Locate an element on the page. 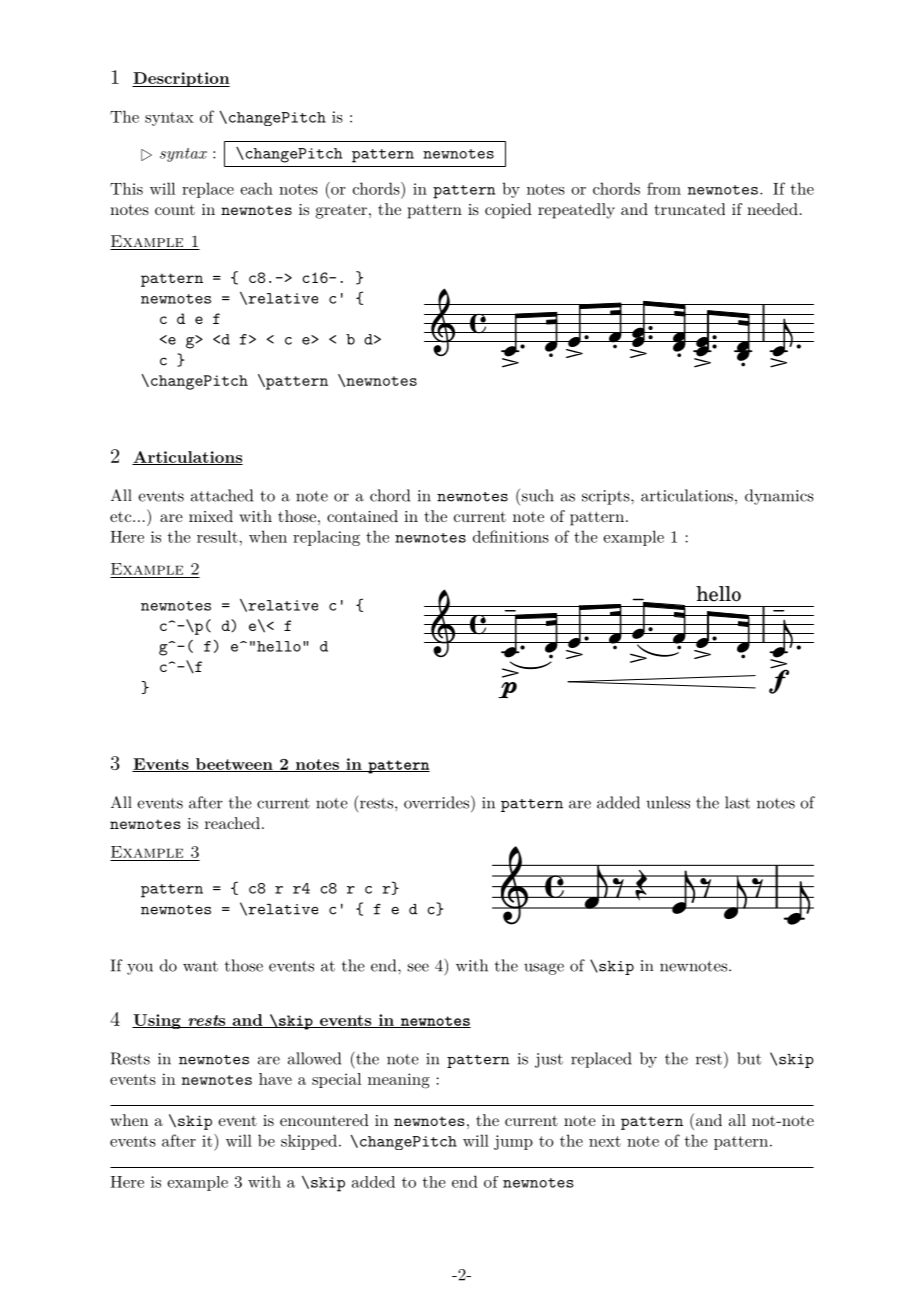 Image resolution: width=924 pixels, height=1308 pixels. result is located at coordinates (217, 536).
